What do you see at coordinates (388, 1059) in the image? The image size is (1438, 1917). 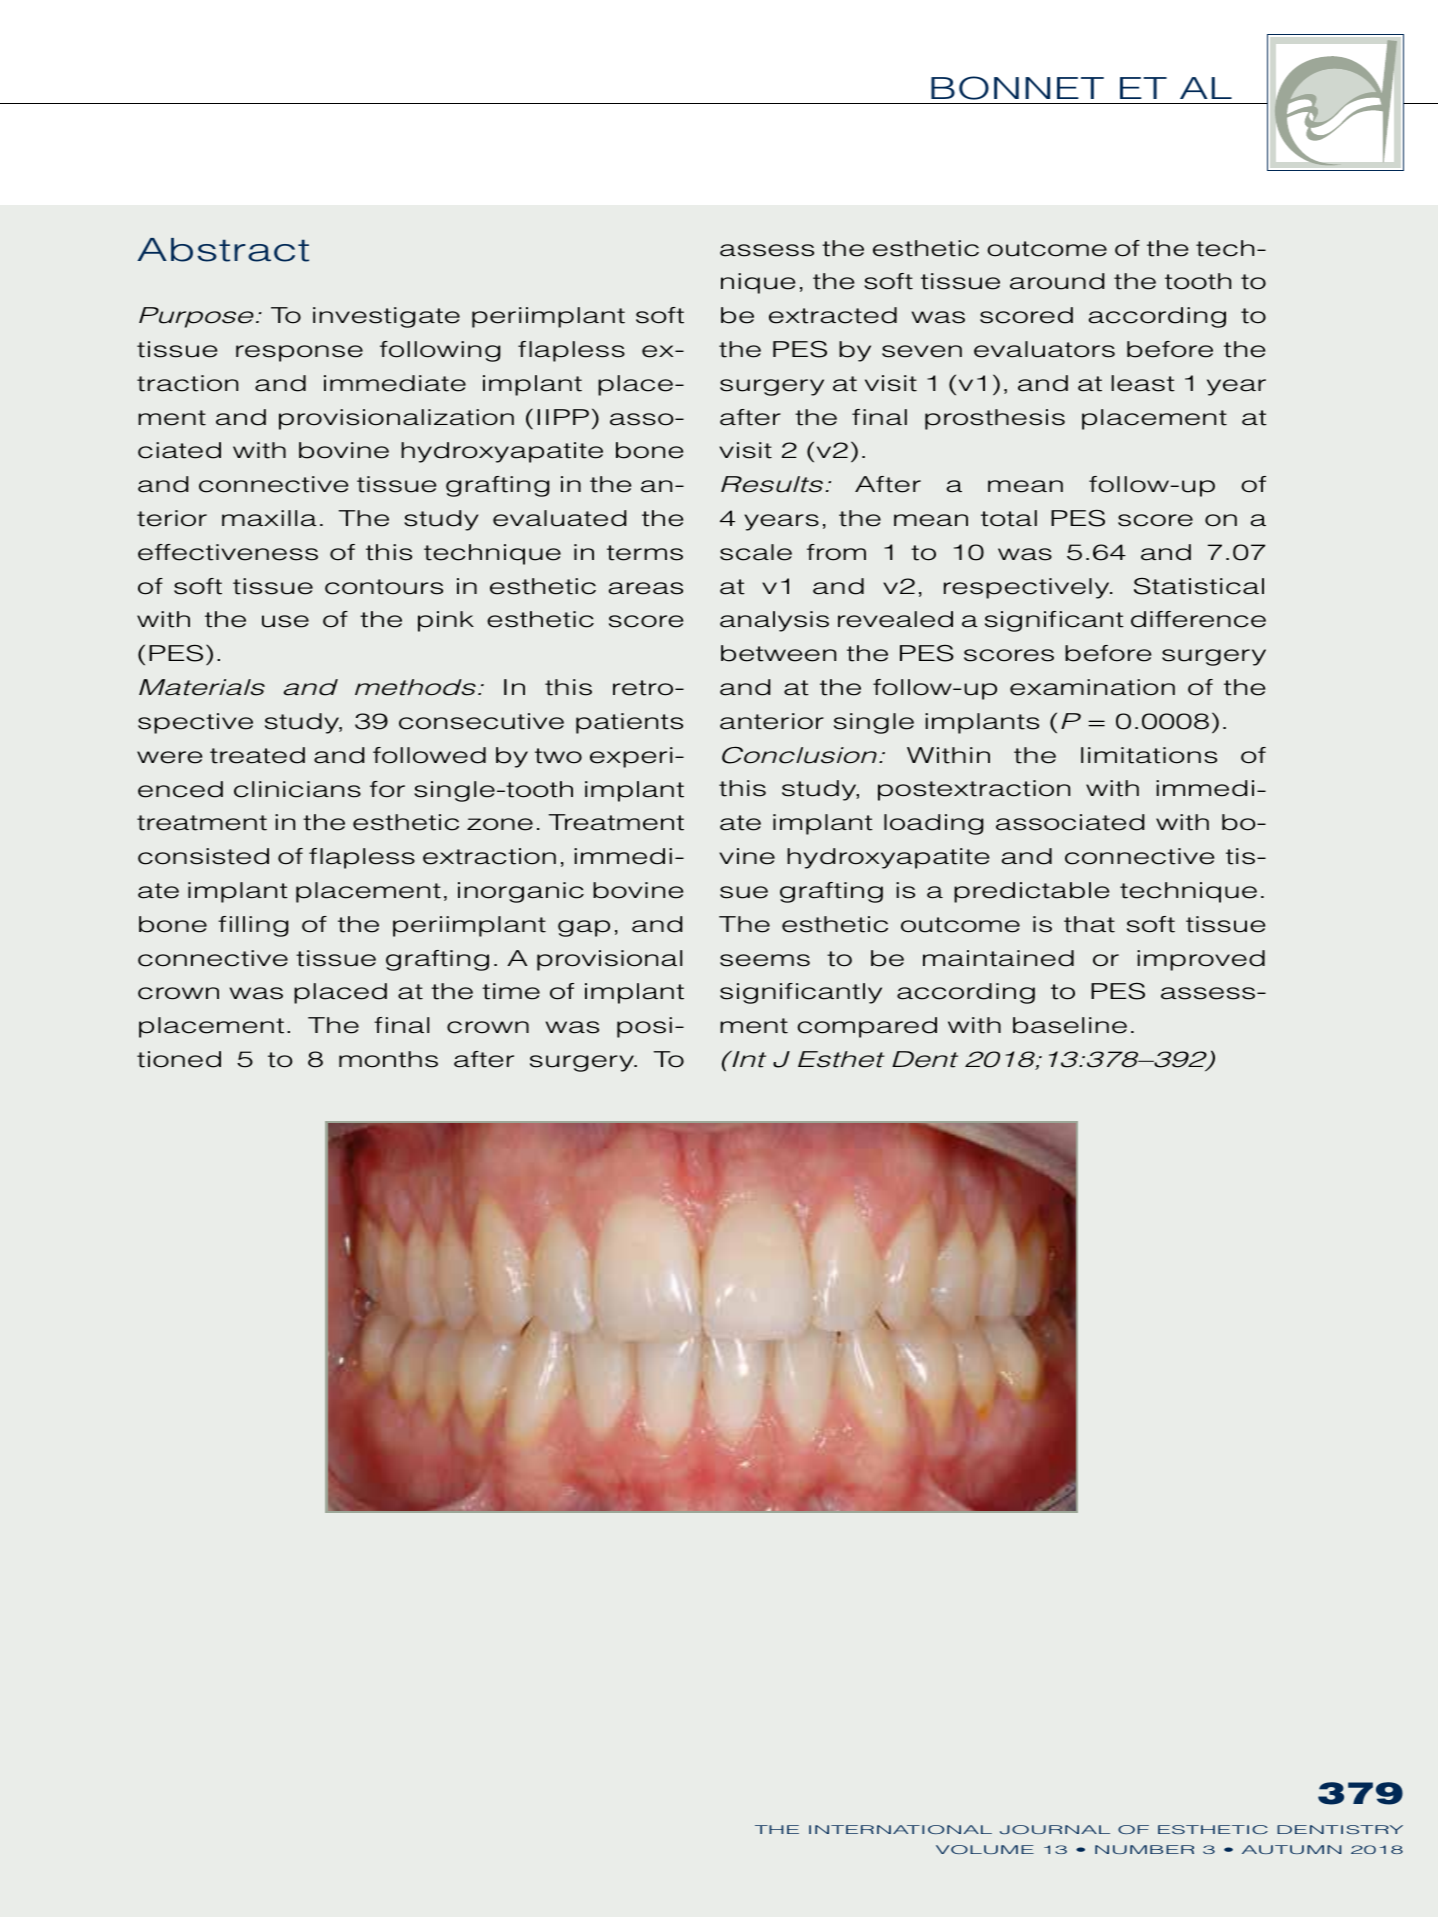 I see `months` at bounding box center [388, 1059].
